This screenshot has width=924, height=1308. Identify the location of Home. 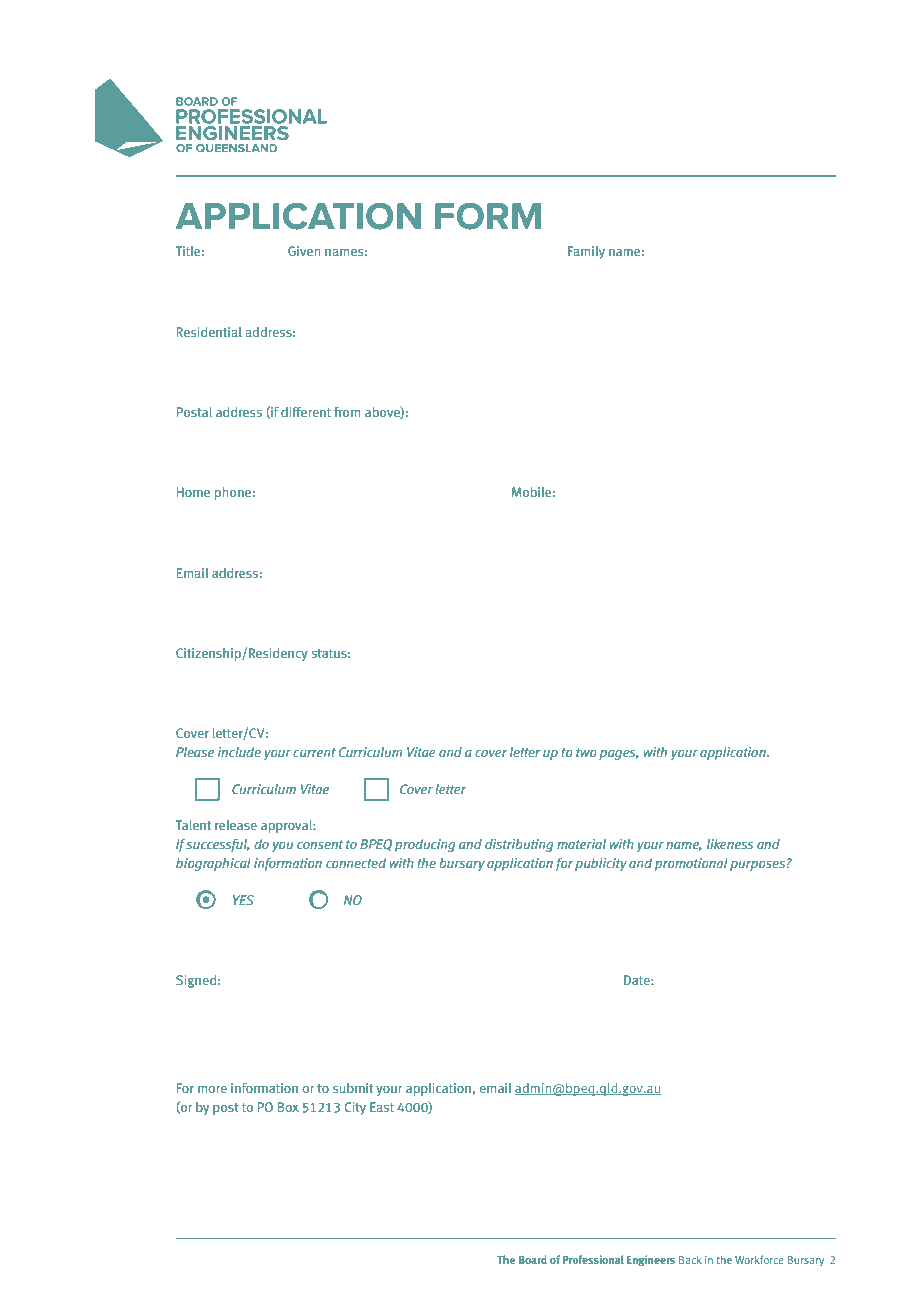
(193, 492).
